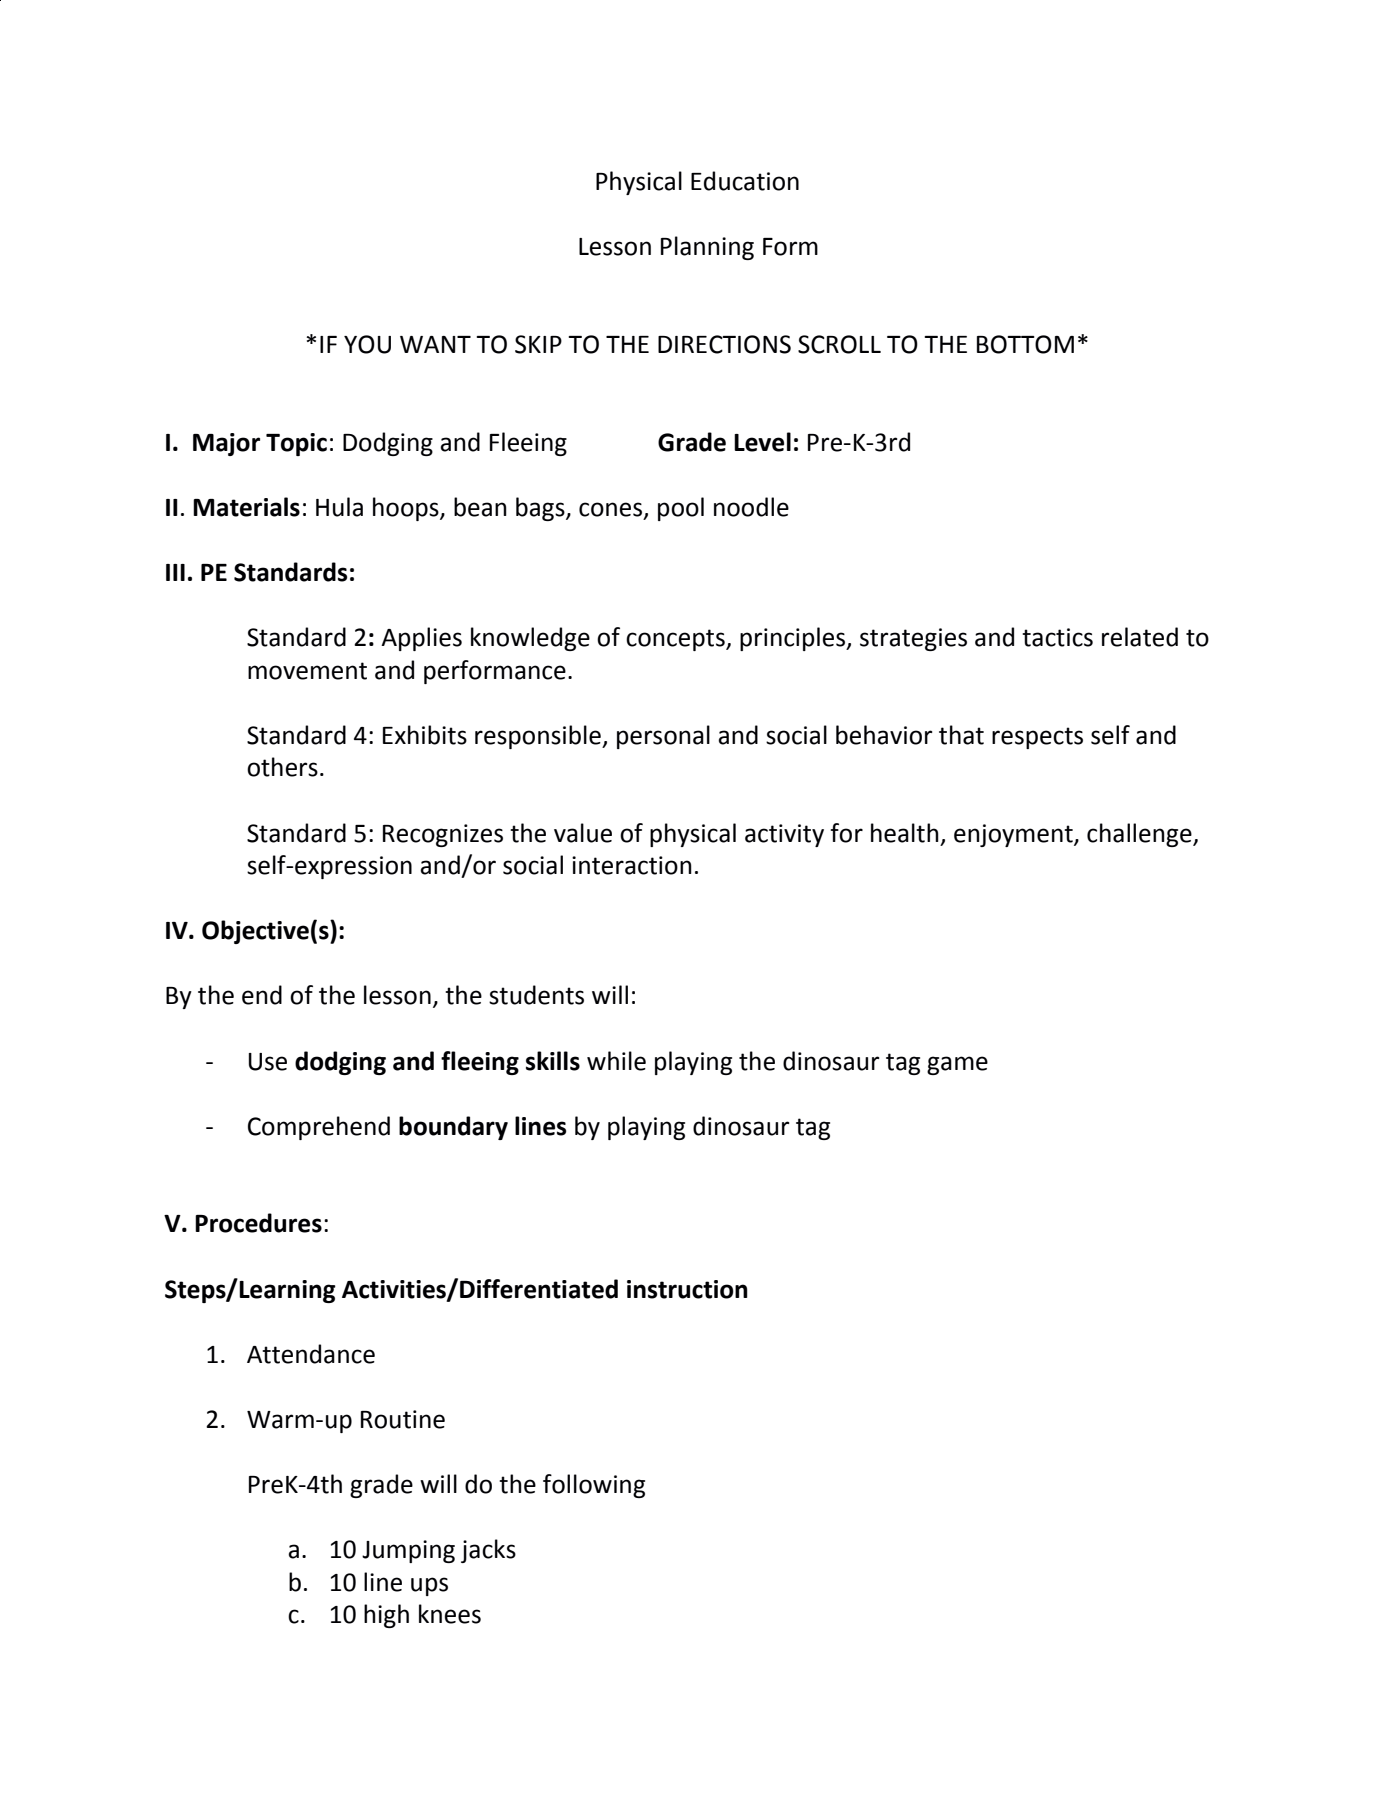  What do you see at coordinates (687, 1289) in the screenshot?
I see `instruction` at bounding box center [687, 1289].
